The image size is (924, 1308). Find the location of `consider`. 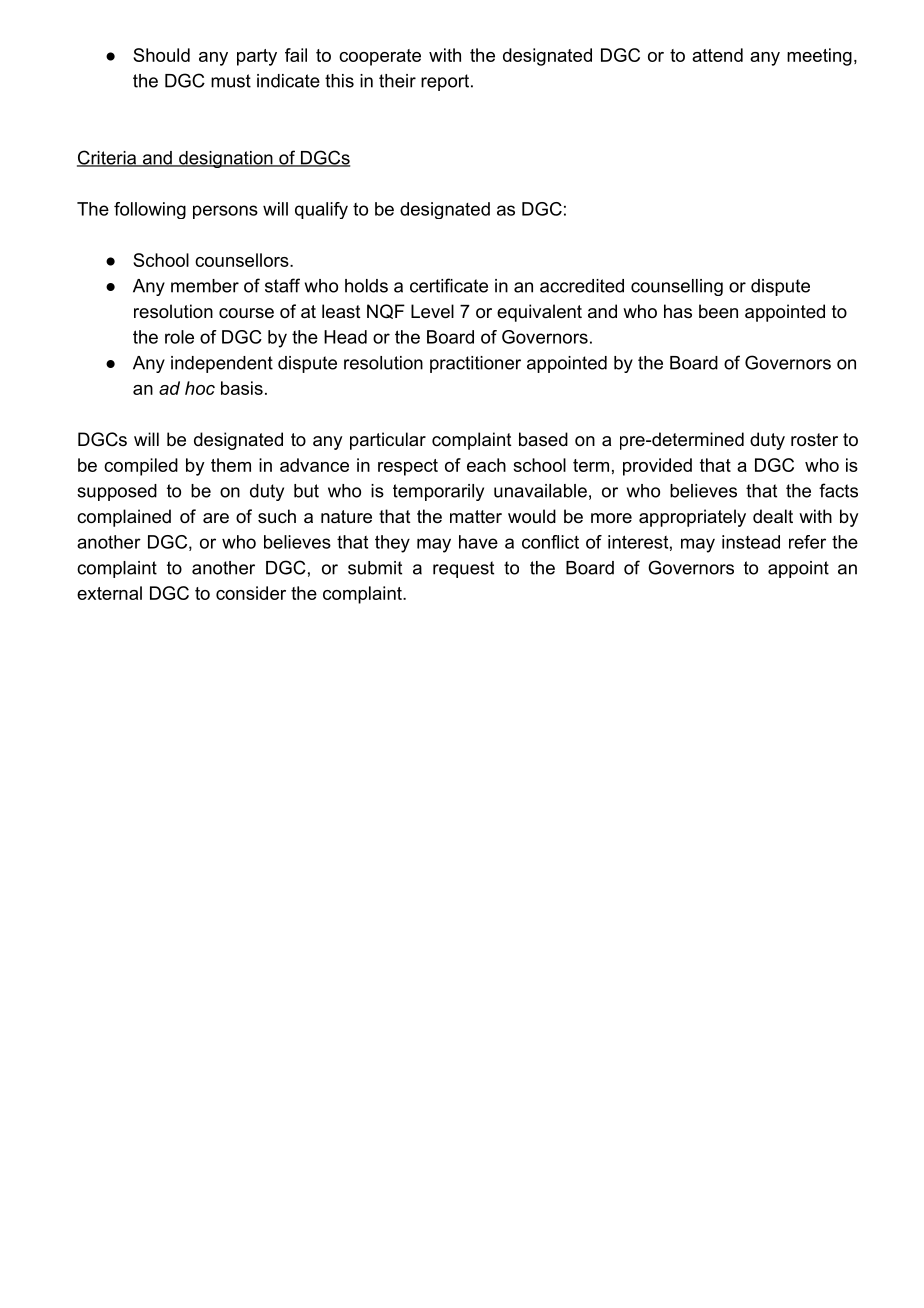

consider is located at coordinates (251, 593).
